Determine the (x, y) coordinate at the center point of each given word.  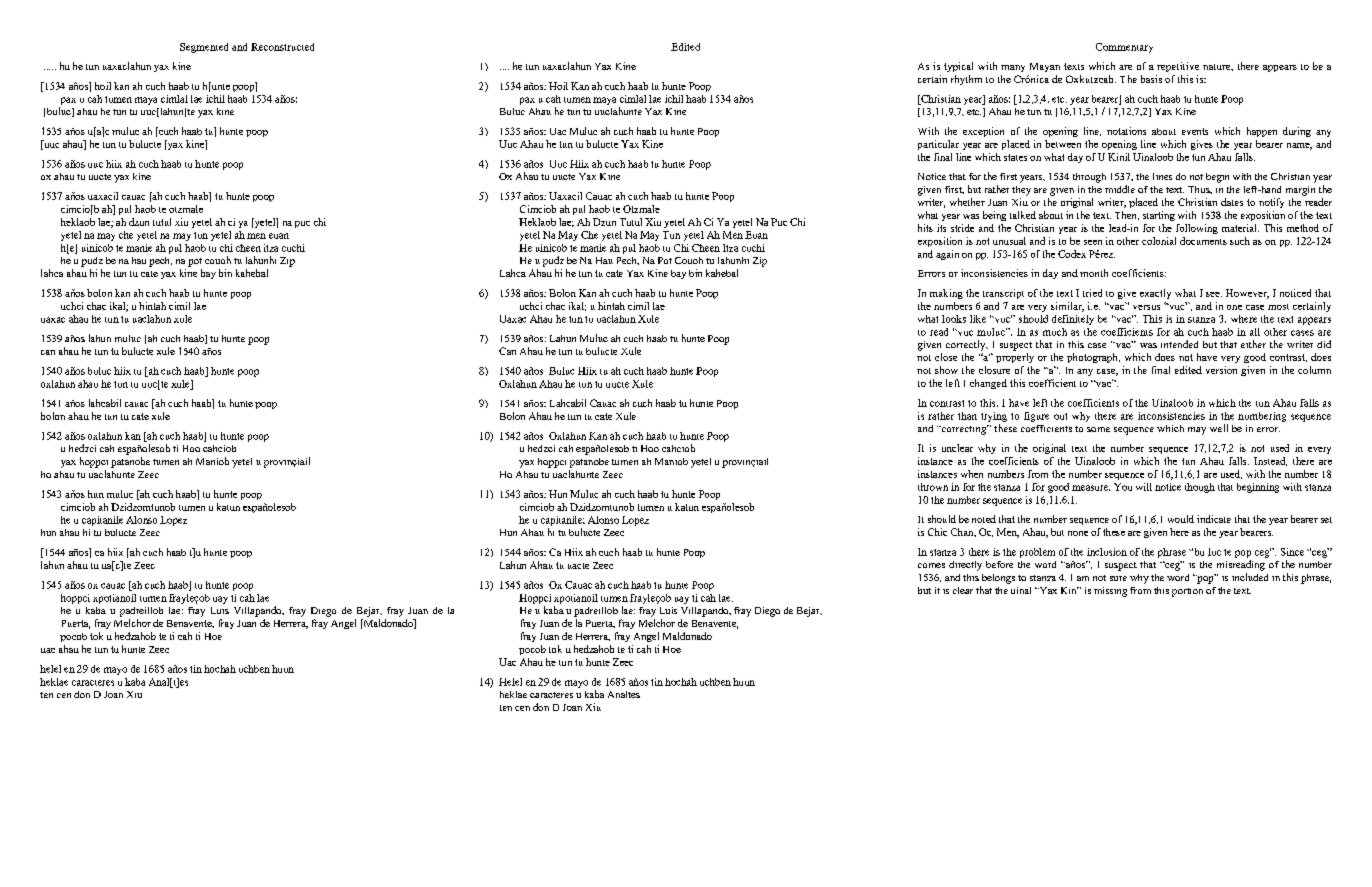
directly (965, 566)
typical (958, 67)
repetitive (1178, 67)
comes (931, 565)
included (1250, 577)
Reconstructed (282, 47)
